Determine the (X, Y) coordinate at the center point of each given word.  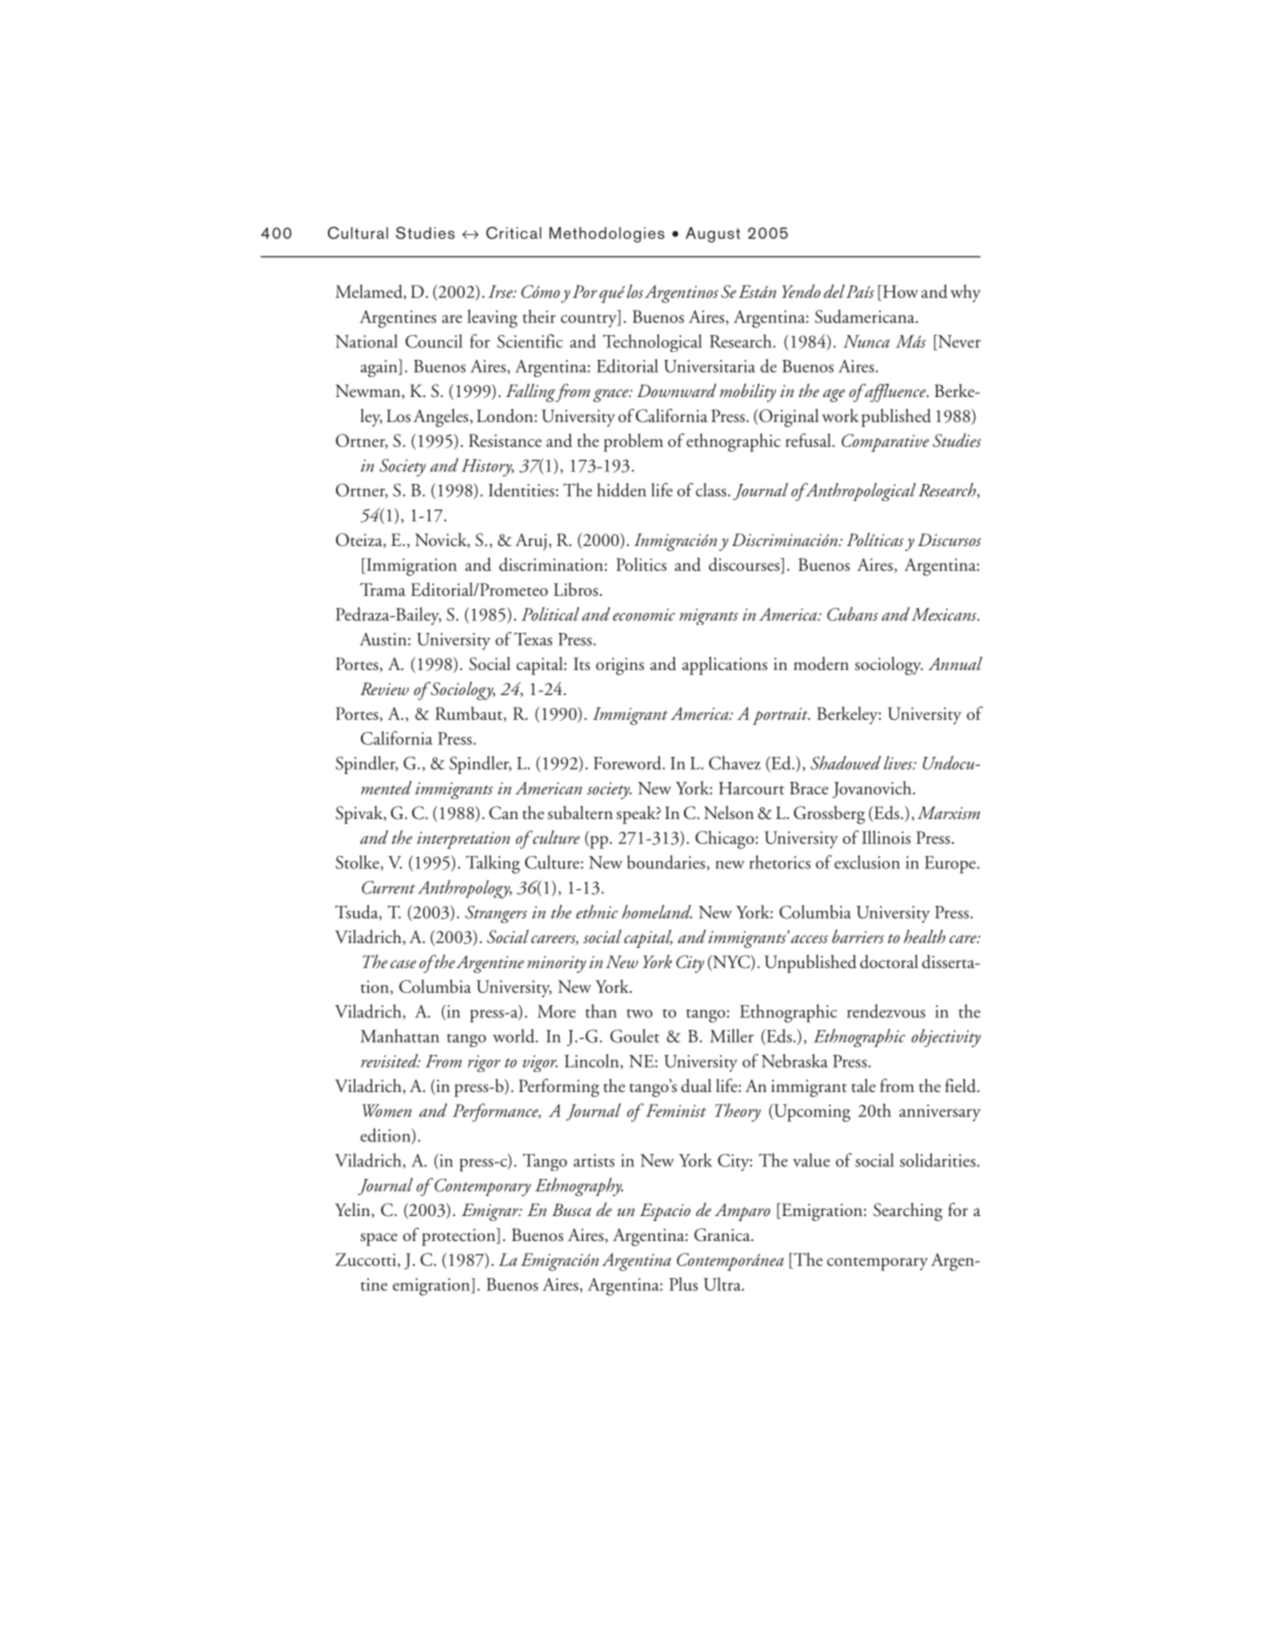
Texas (533, 639)
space (379, 1239)
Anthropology (465, 889)
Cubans (852, 614)
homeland (657, 912)
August (713, 235)
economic (644, 614)
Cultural (358, 233)
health (925, 936)
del (835, 291)
